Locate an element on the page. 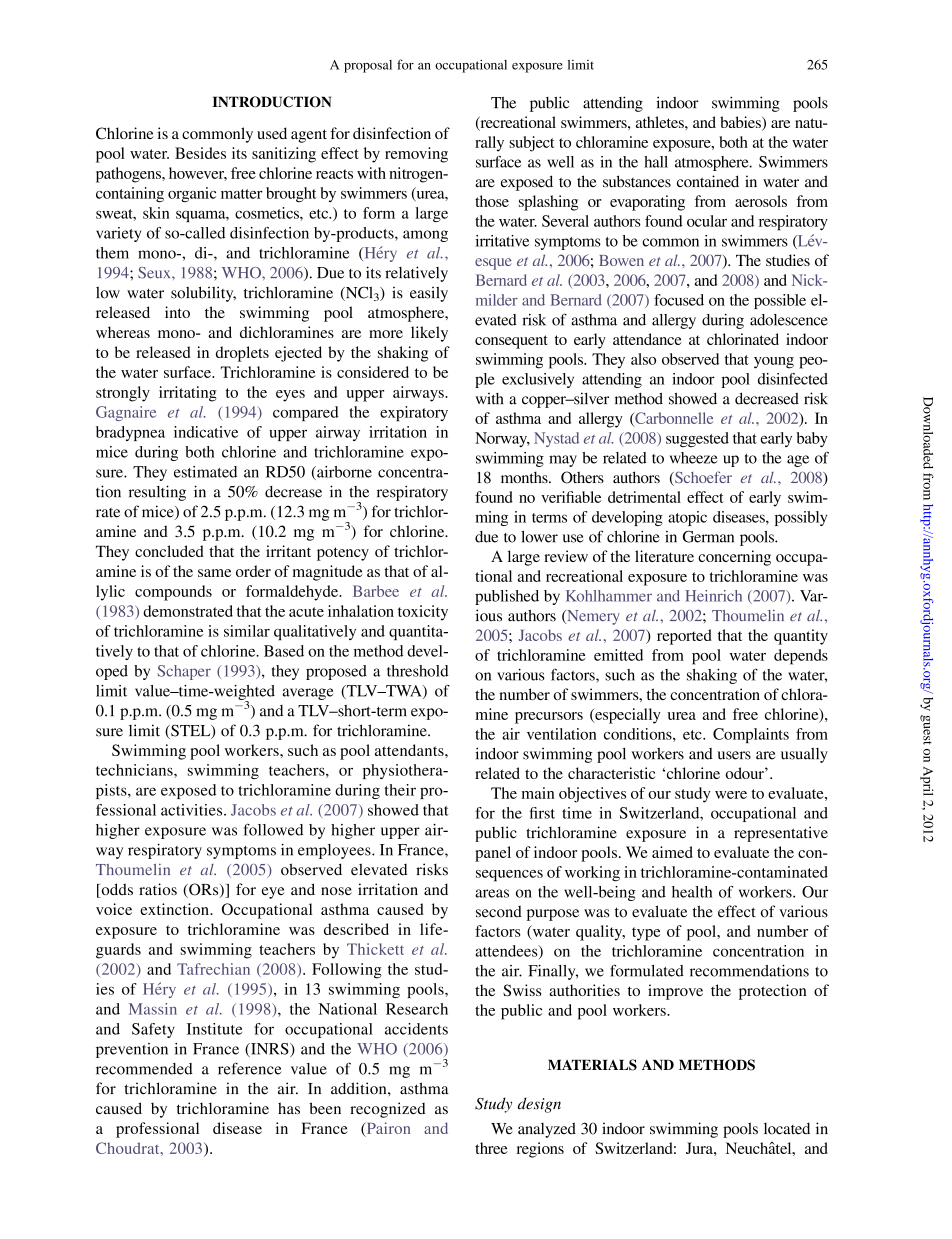 Image resolution: width=952 pixels, height=1239 pixels. were is located at coordinates (731, 795).
